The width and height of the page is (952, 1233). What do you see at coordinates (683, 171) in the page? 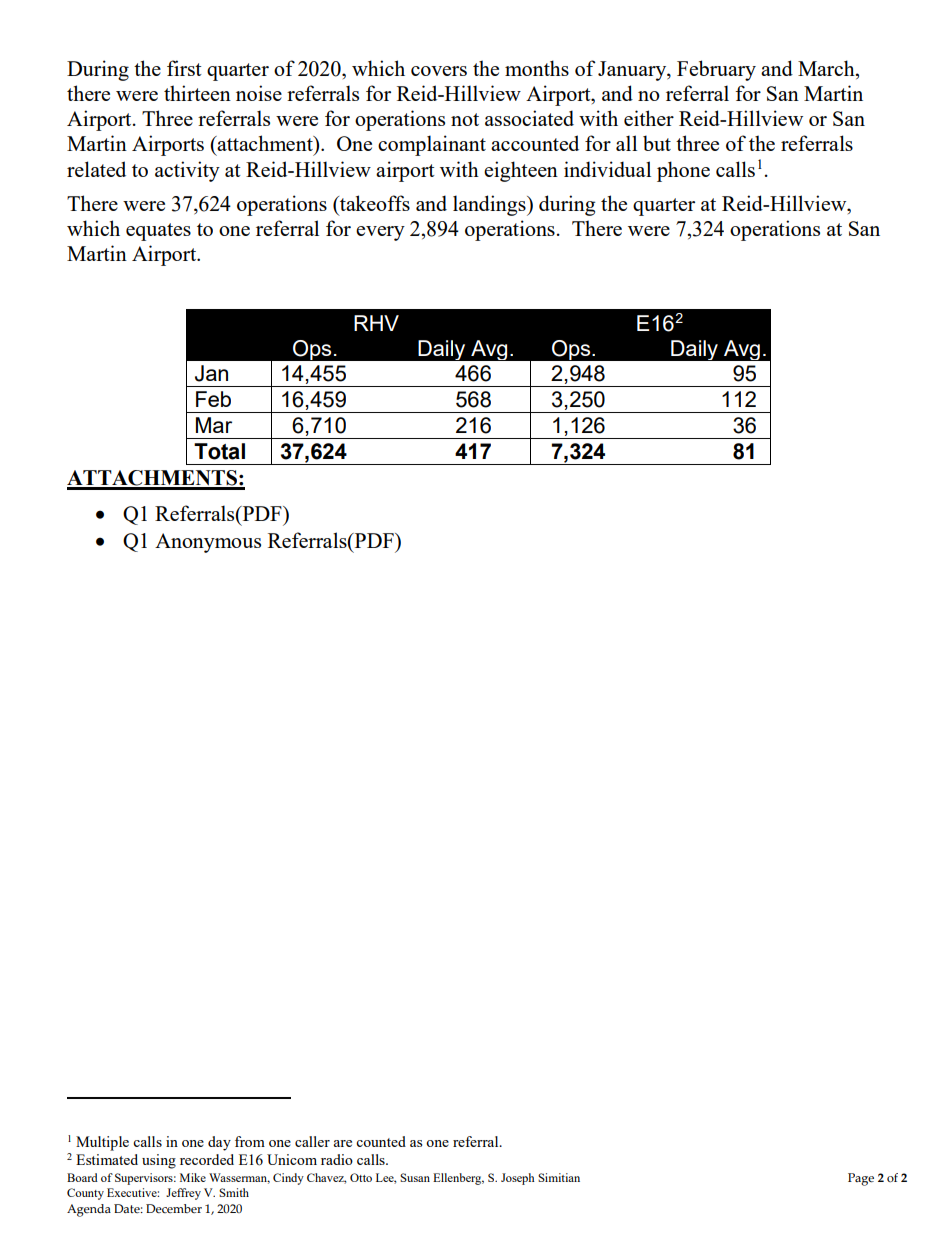
I see `phone` at bounding box center [683, 171].
